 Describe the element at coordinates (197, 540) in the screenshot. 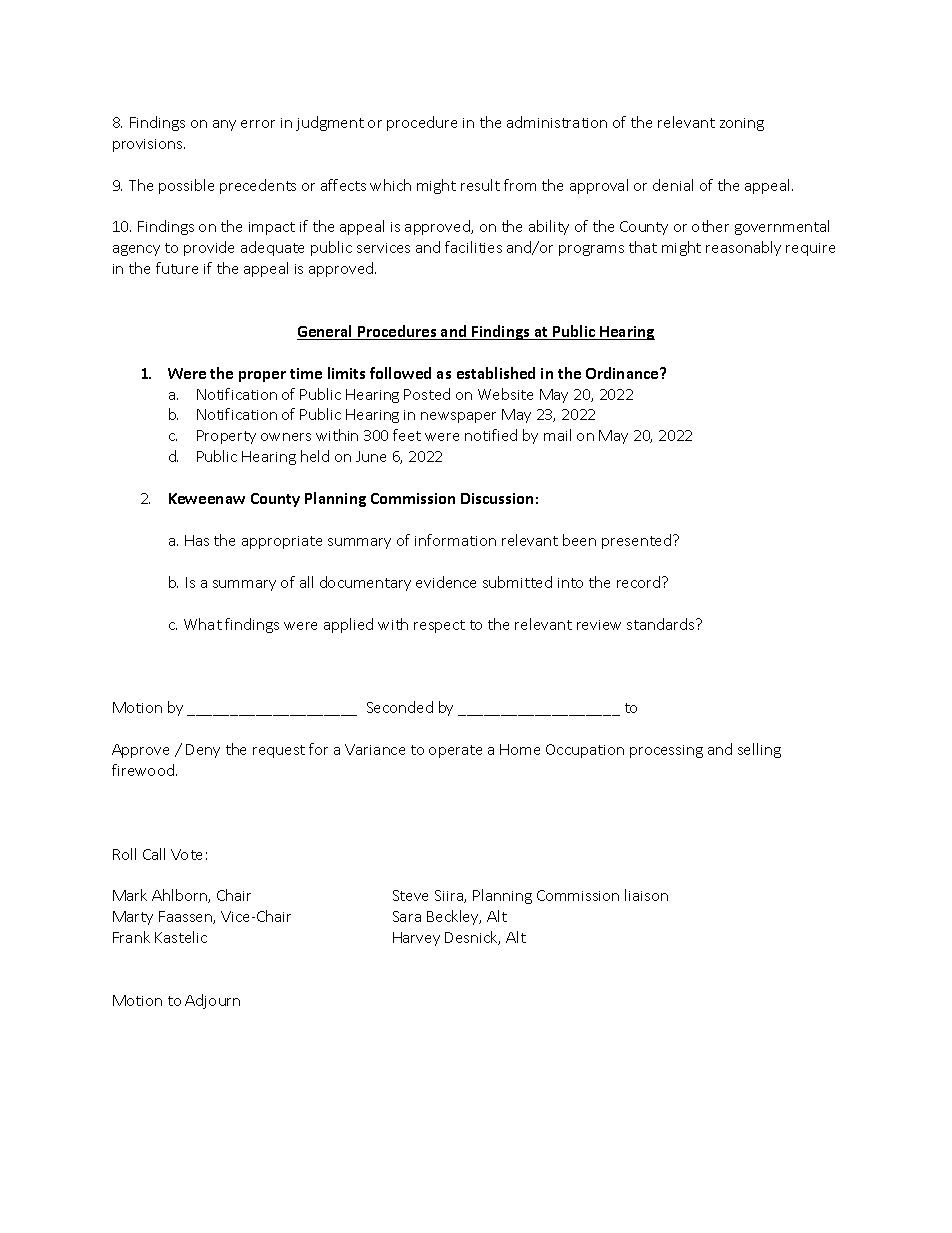

I see `Has` at that location.
